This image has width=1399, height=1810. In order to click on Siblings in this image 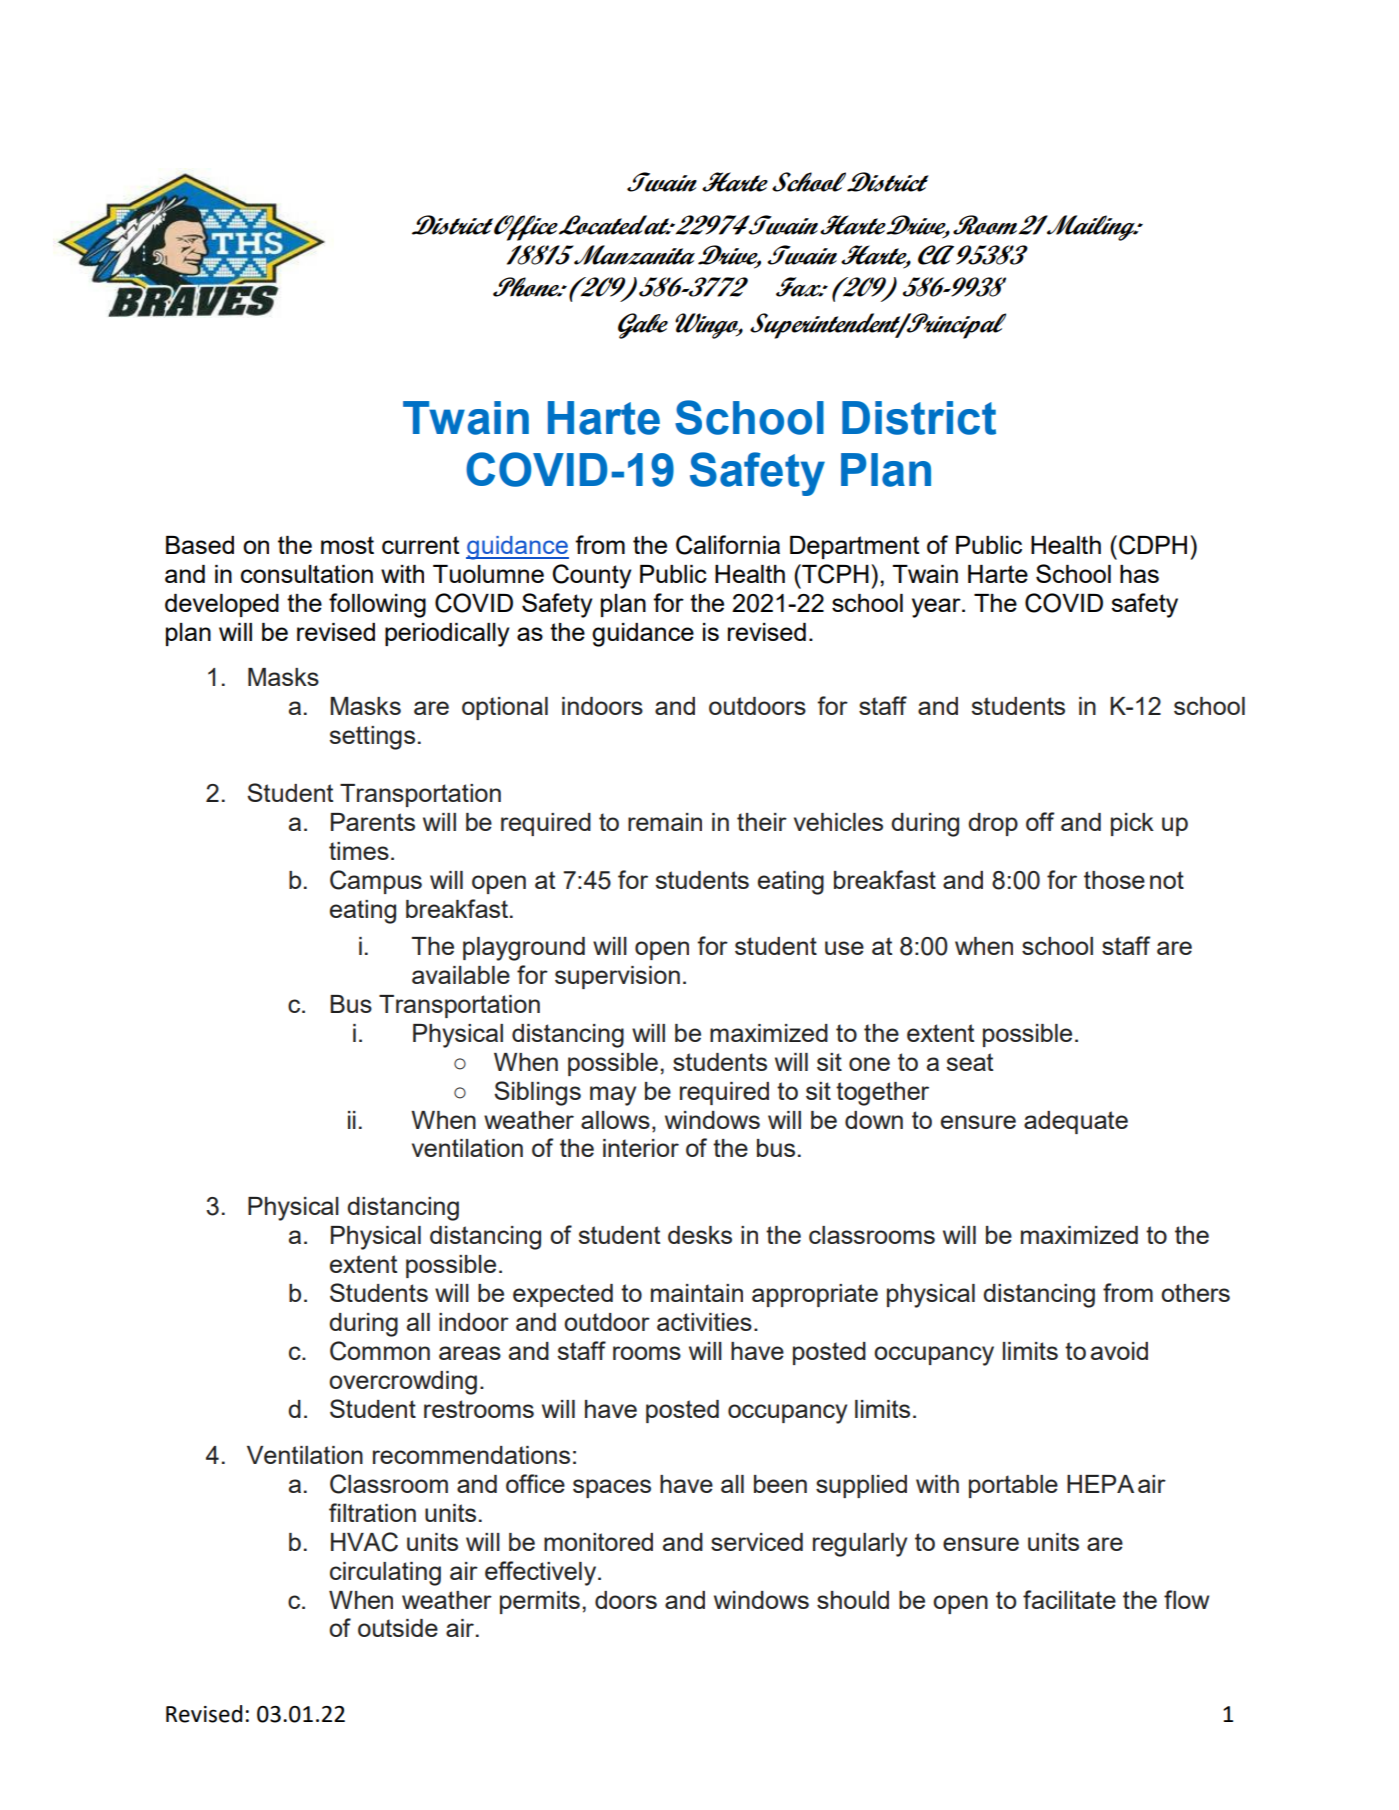, I will do `click(537, 1093)`.
